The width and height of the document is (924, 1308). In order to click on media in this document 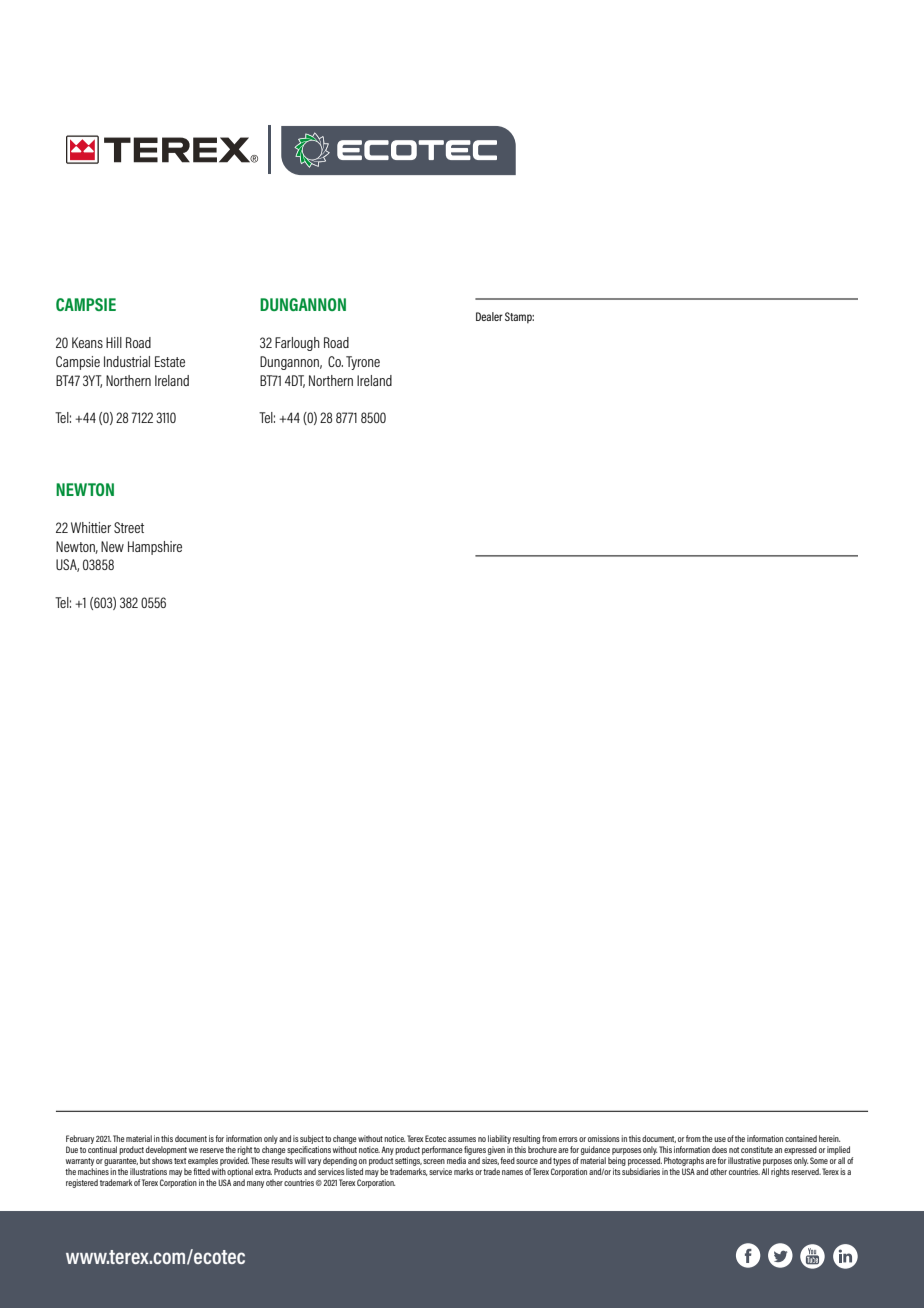, I will do `click(456, 1160)`.
